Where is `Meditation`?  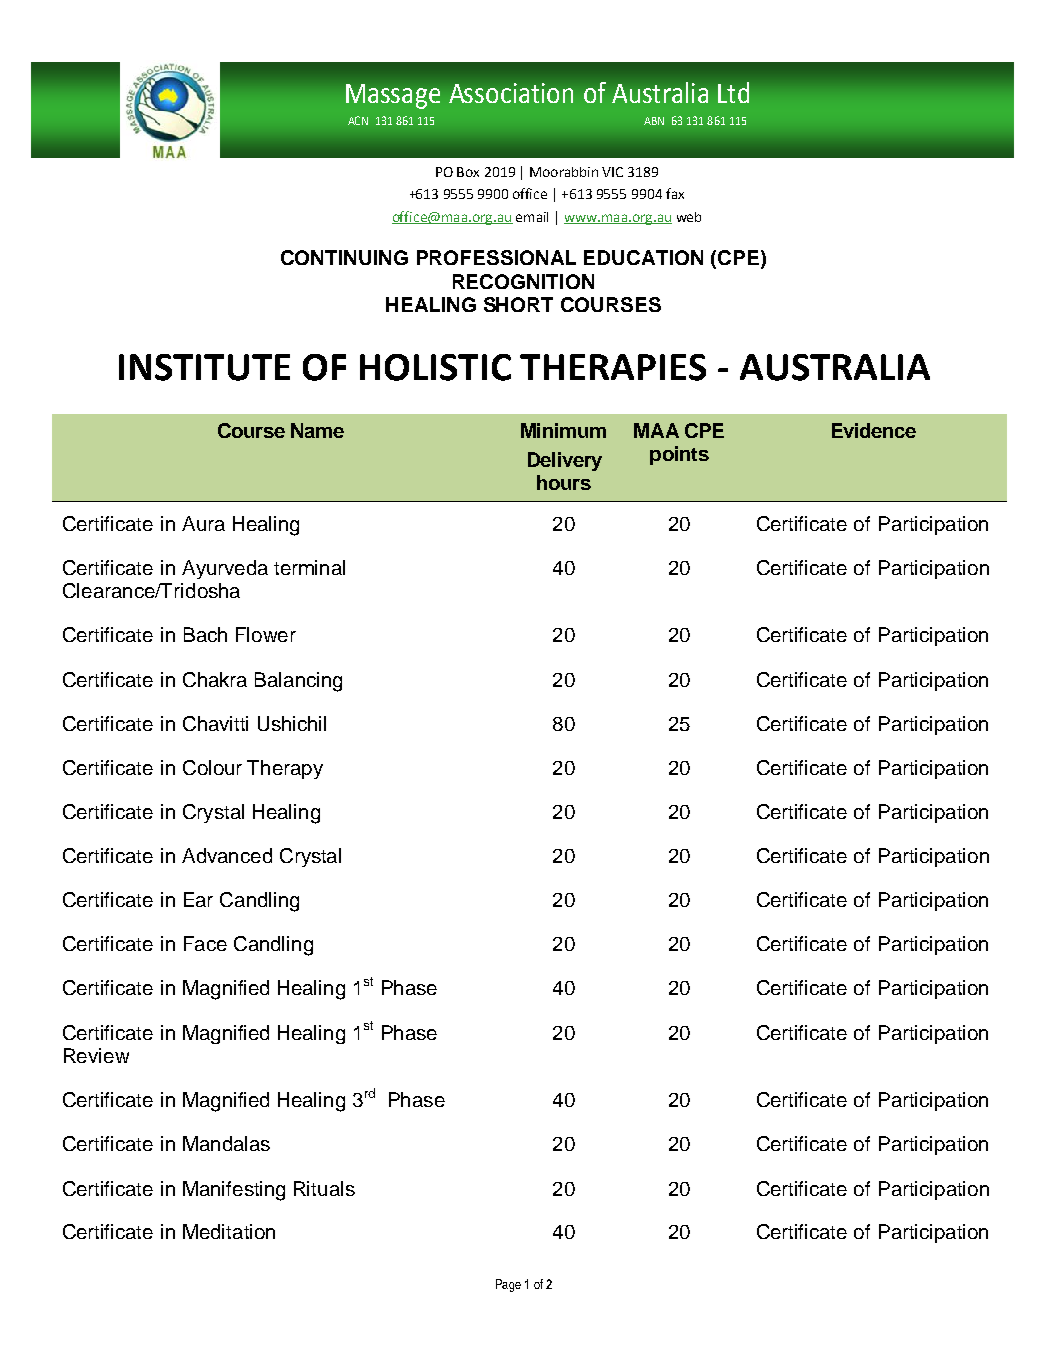
Meditation is located at coordinates (229, 1231).
